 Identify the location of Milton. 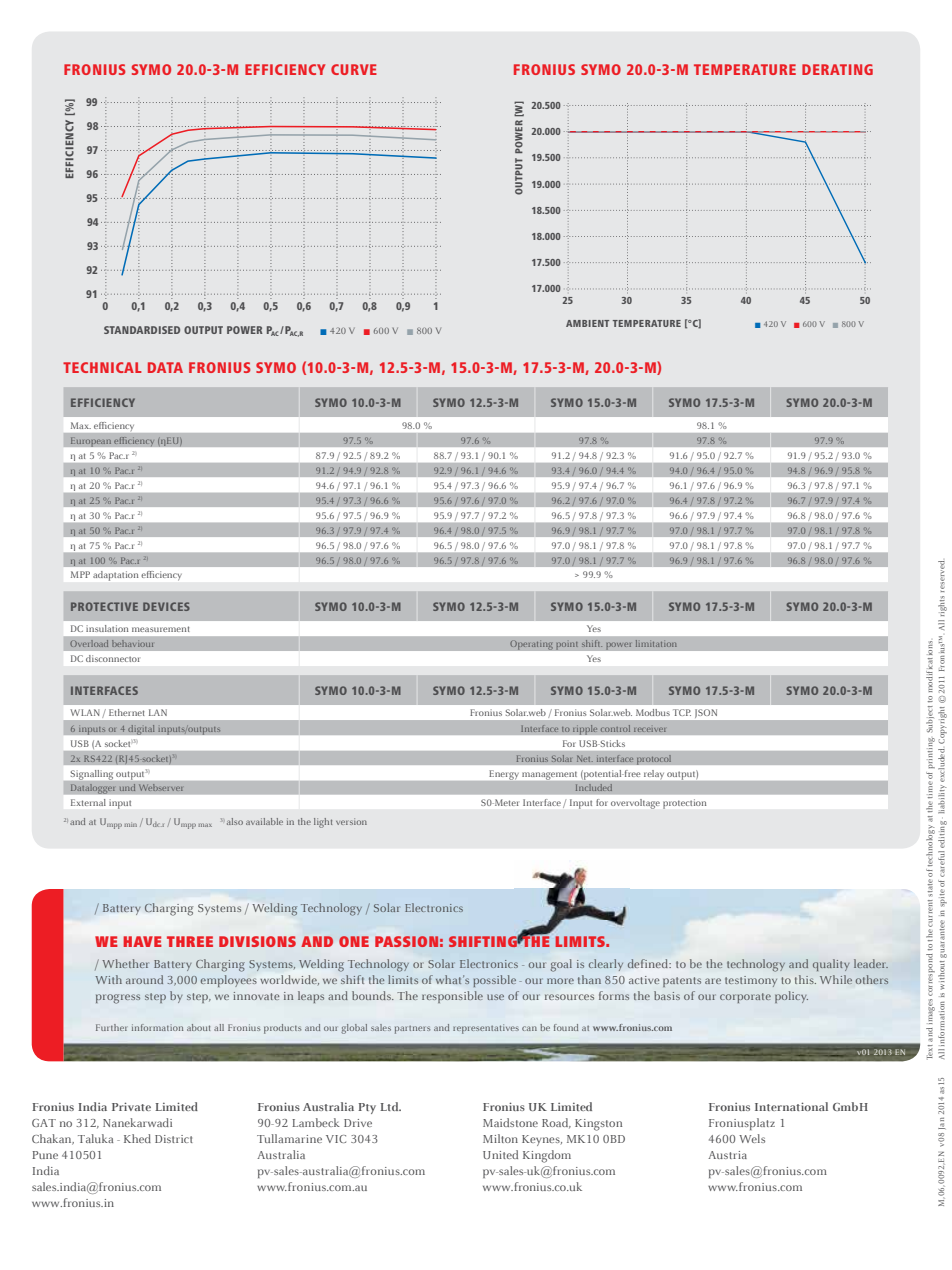
(500, 1138).
